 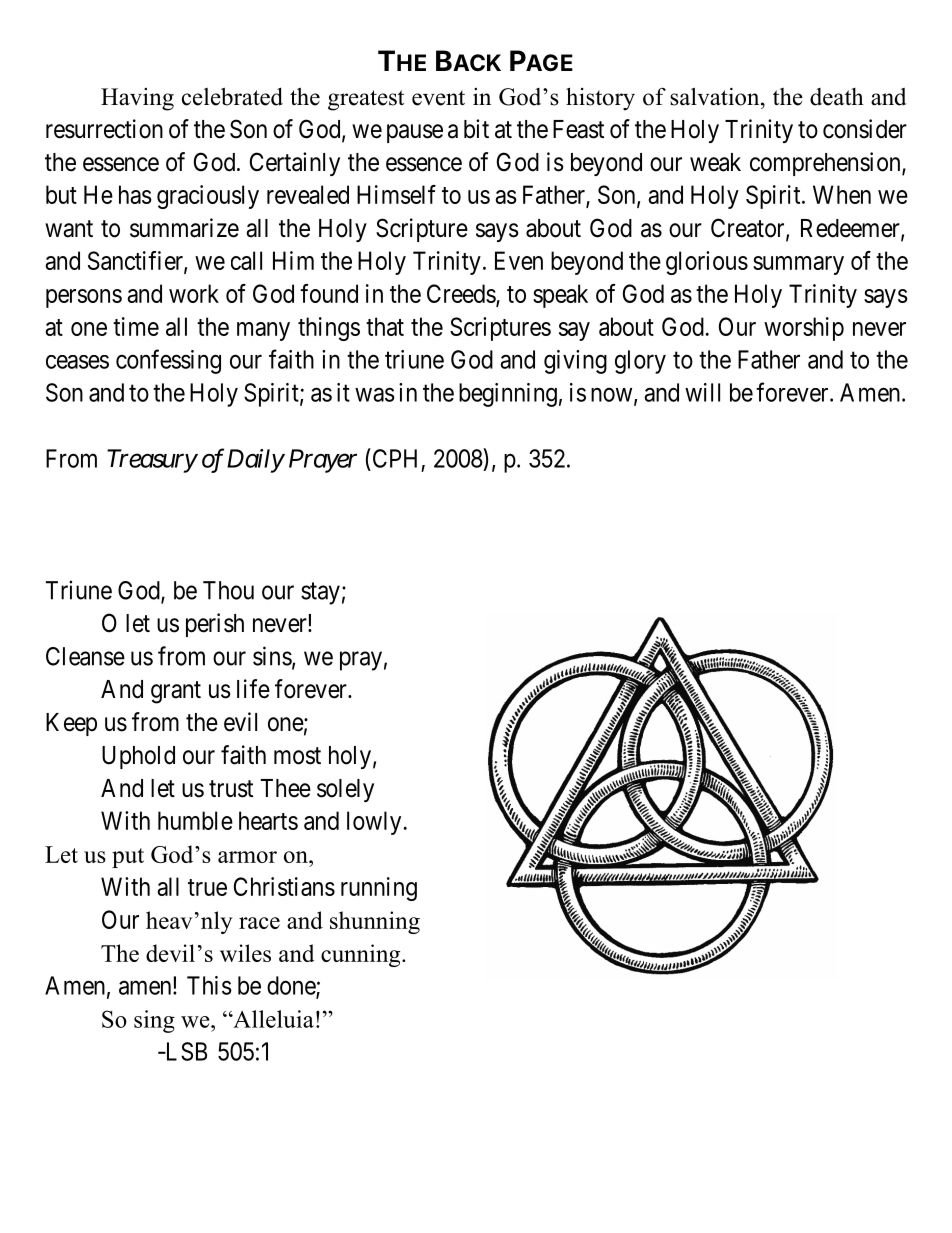 I want to click on Having, so click(x=137, y=99).
